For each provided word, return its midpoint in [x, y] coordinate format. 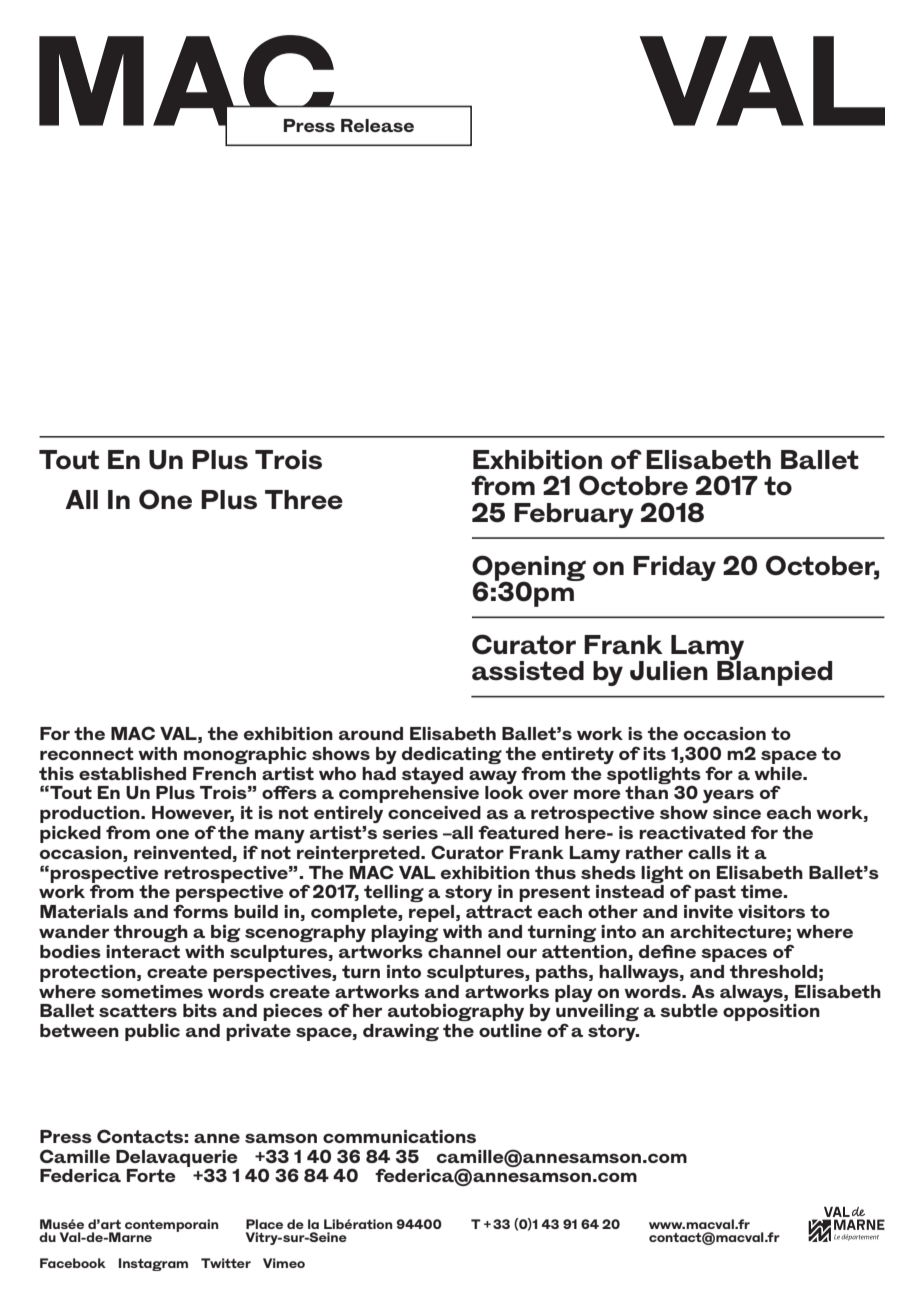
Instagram [153, 1264]
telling [394, 893]
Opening [529, 569]
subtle [689, 1010]
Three [304, 500]
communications [399, 1136]
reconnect [87, 753]
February [574, 515]
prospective [104, 875]
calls [709, 852]
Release [377, 125]
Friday [674, 568]
